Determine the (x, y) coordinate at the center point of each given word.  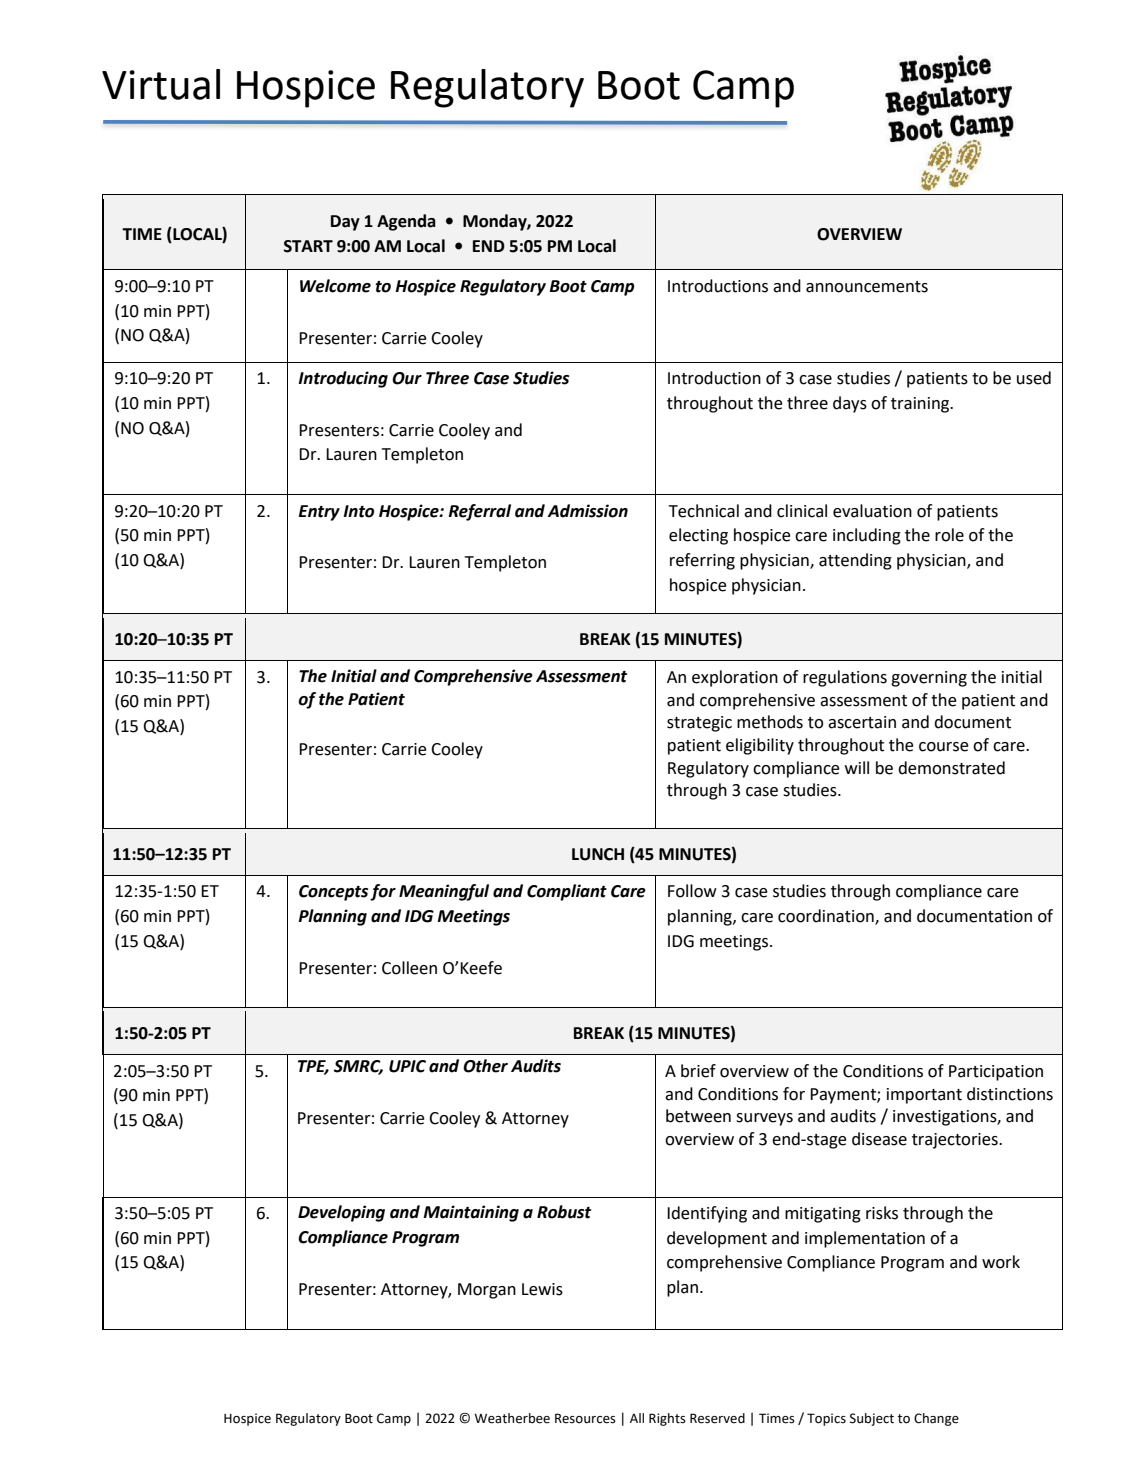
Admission (587, 511)
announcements (867, 287)
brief (698, 1071)
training (921, 405)
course (944, 747)
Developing (341, 1213)
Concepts (333, 893)
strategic (699, 724)
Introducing (343, 379)
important (924, 1096)
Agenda (406, 222)
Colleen (409, 968)
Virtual (161, 84)
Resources (585, 1418)
